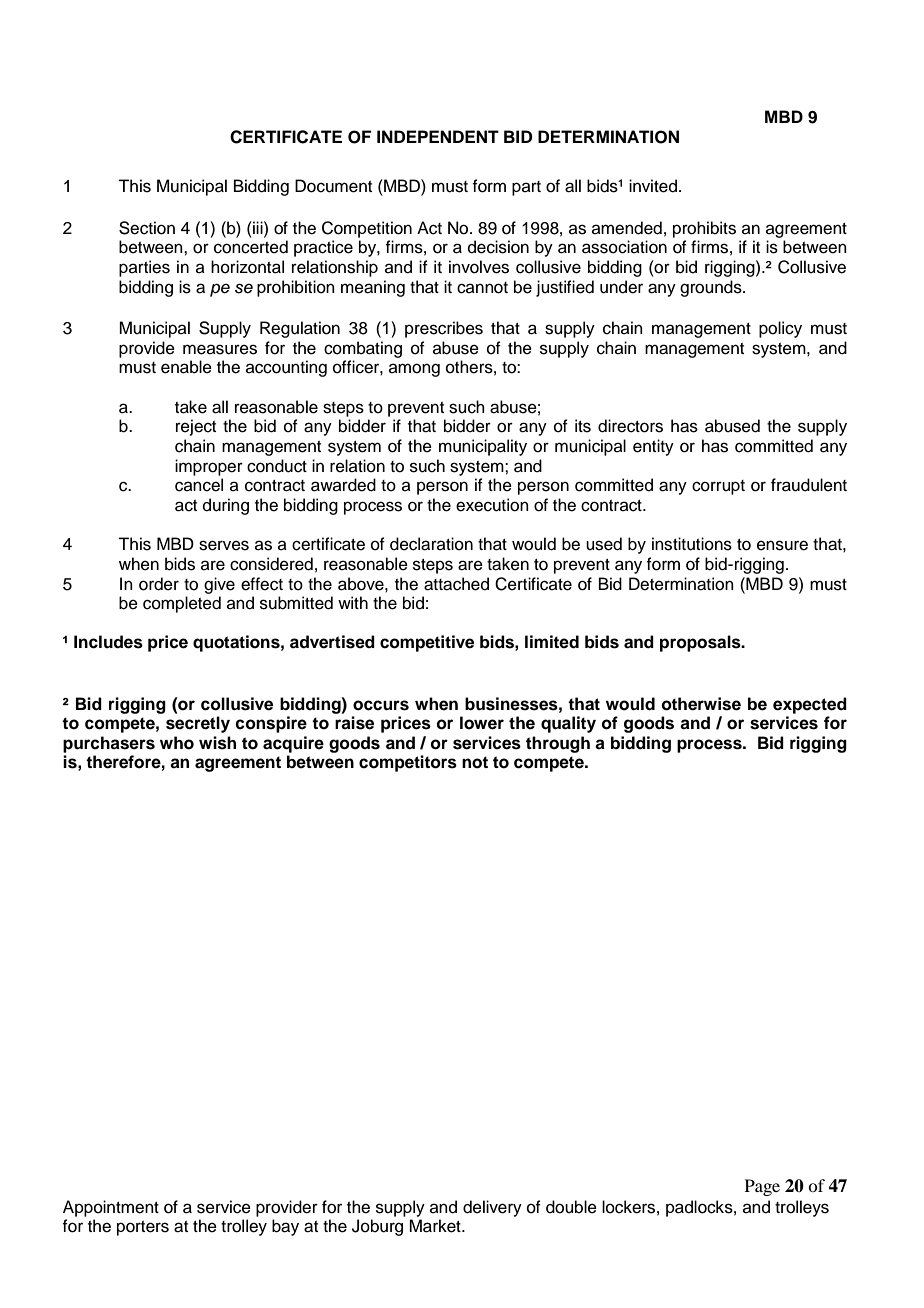 This screenshot has width=924, height=1308. What do you see at coordinates (226, 506) in the screenshot?
I see `during` at bounding box center [226, 506].
